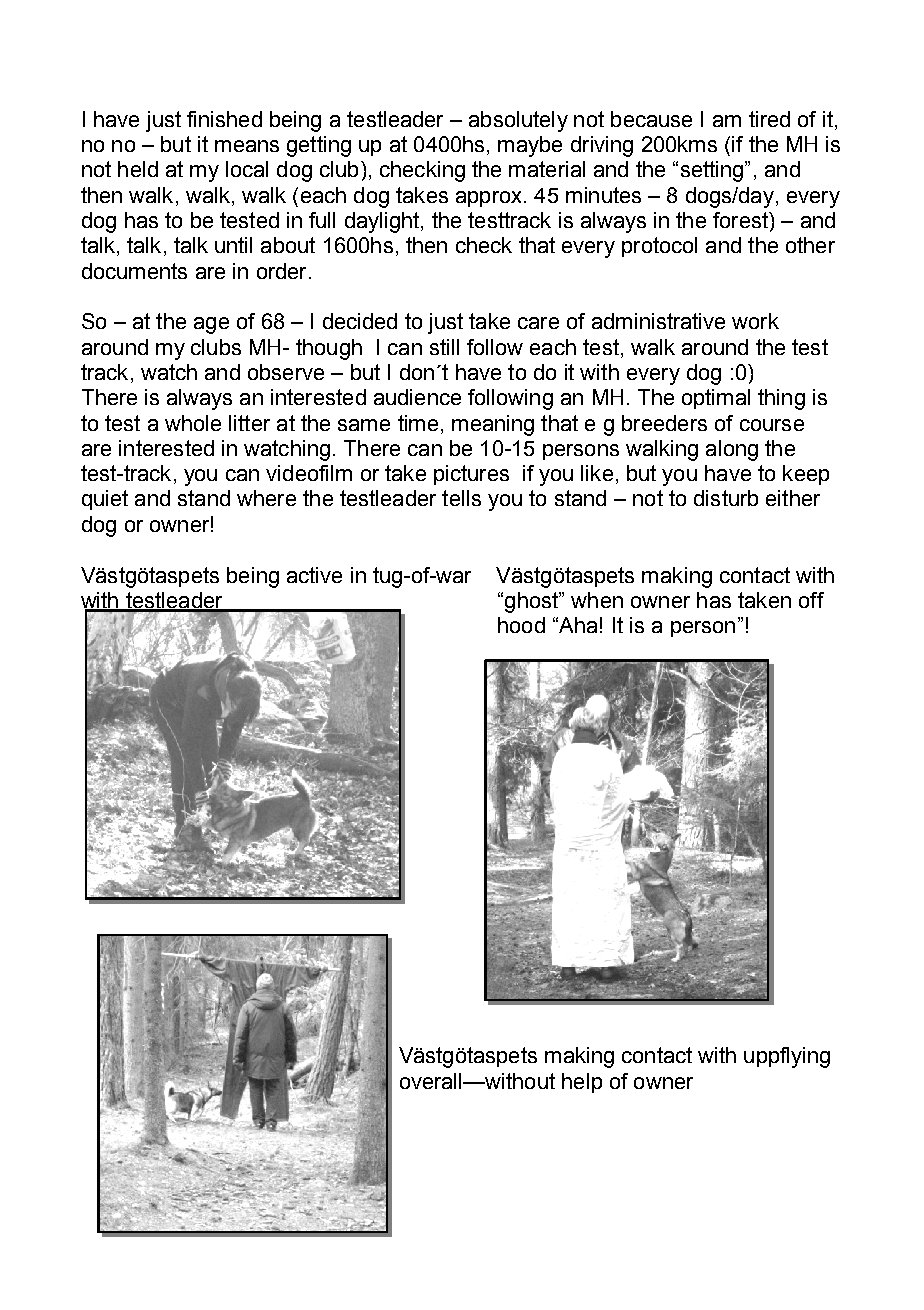  What do you see at coordinates (597, 600) in the screenshot?
I see `when` at bounding box center [597, 600].
